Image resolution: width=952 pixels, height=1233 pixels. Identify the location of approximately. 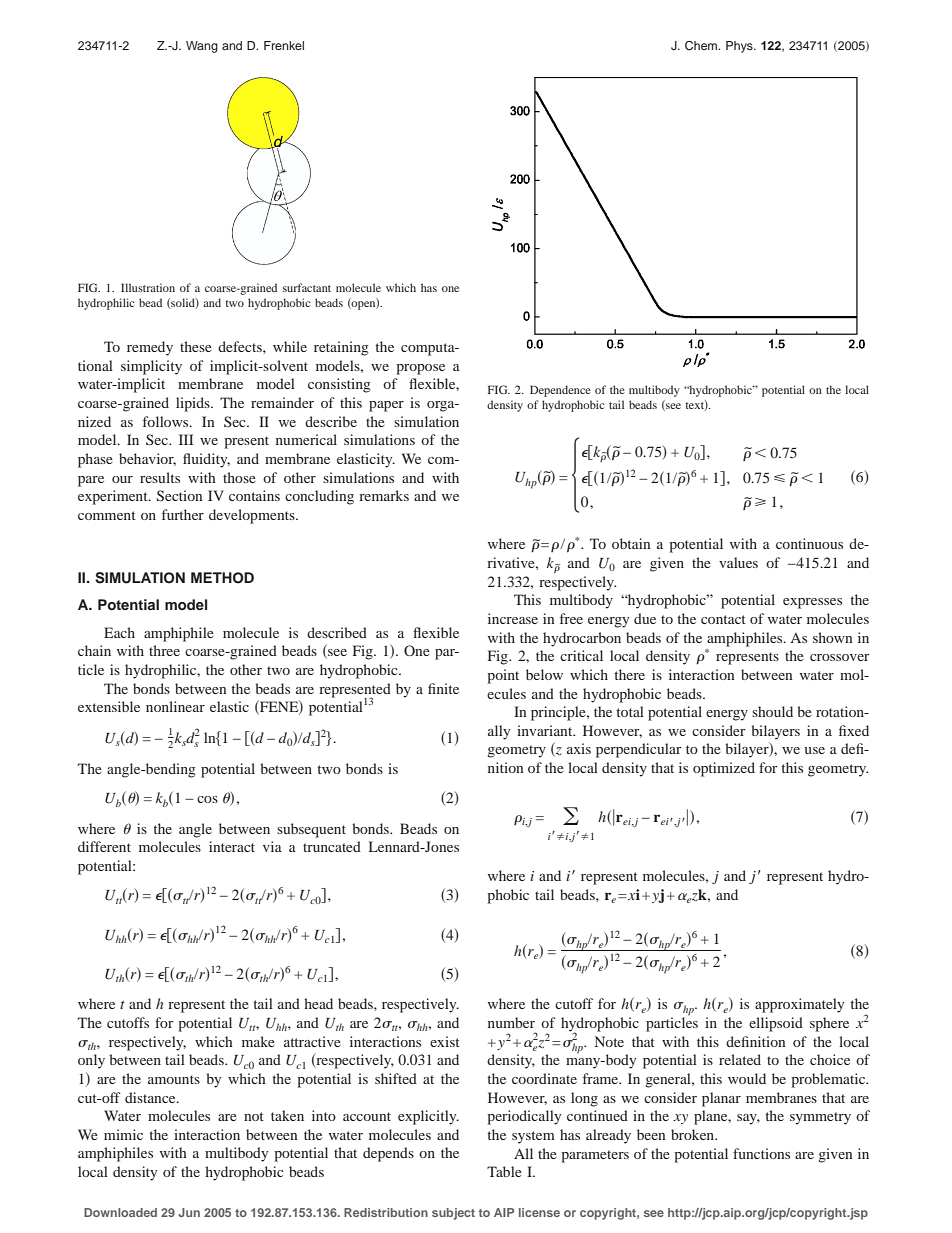
(799, 1005).
